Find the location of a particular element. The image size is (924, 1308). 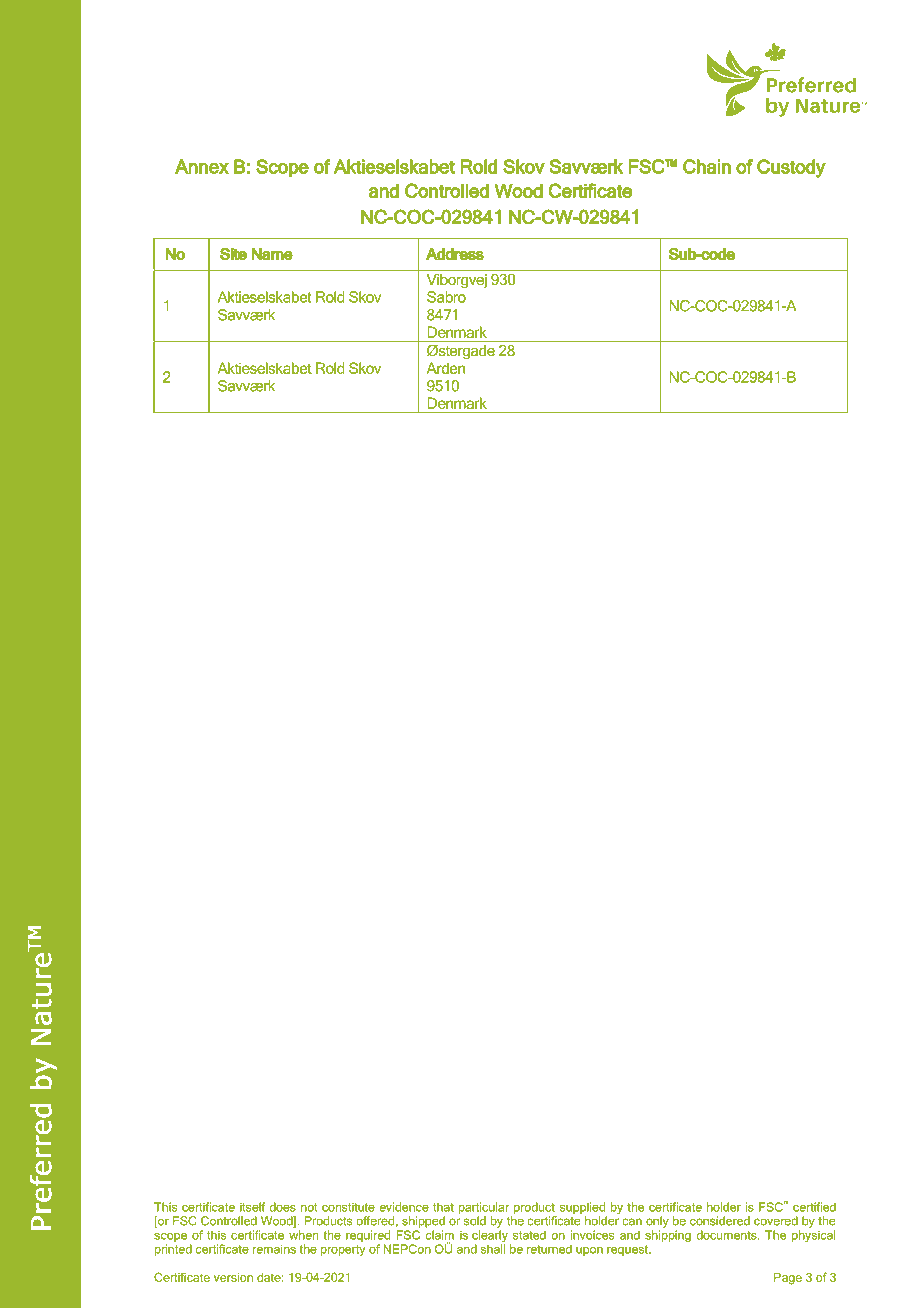

Annex is located at coordinates (202, 166).
